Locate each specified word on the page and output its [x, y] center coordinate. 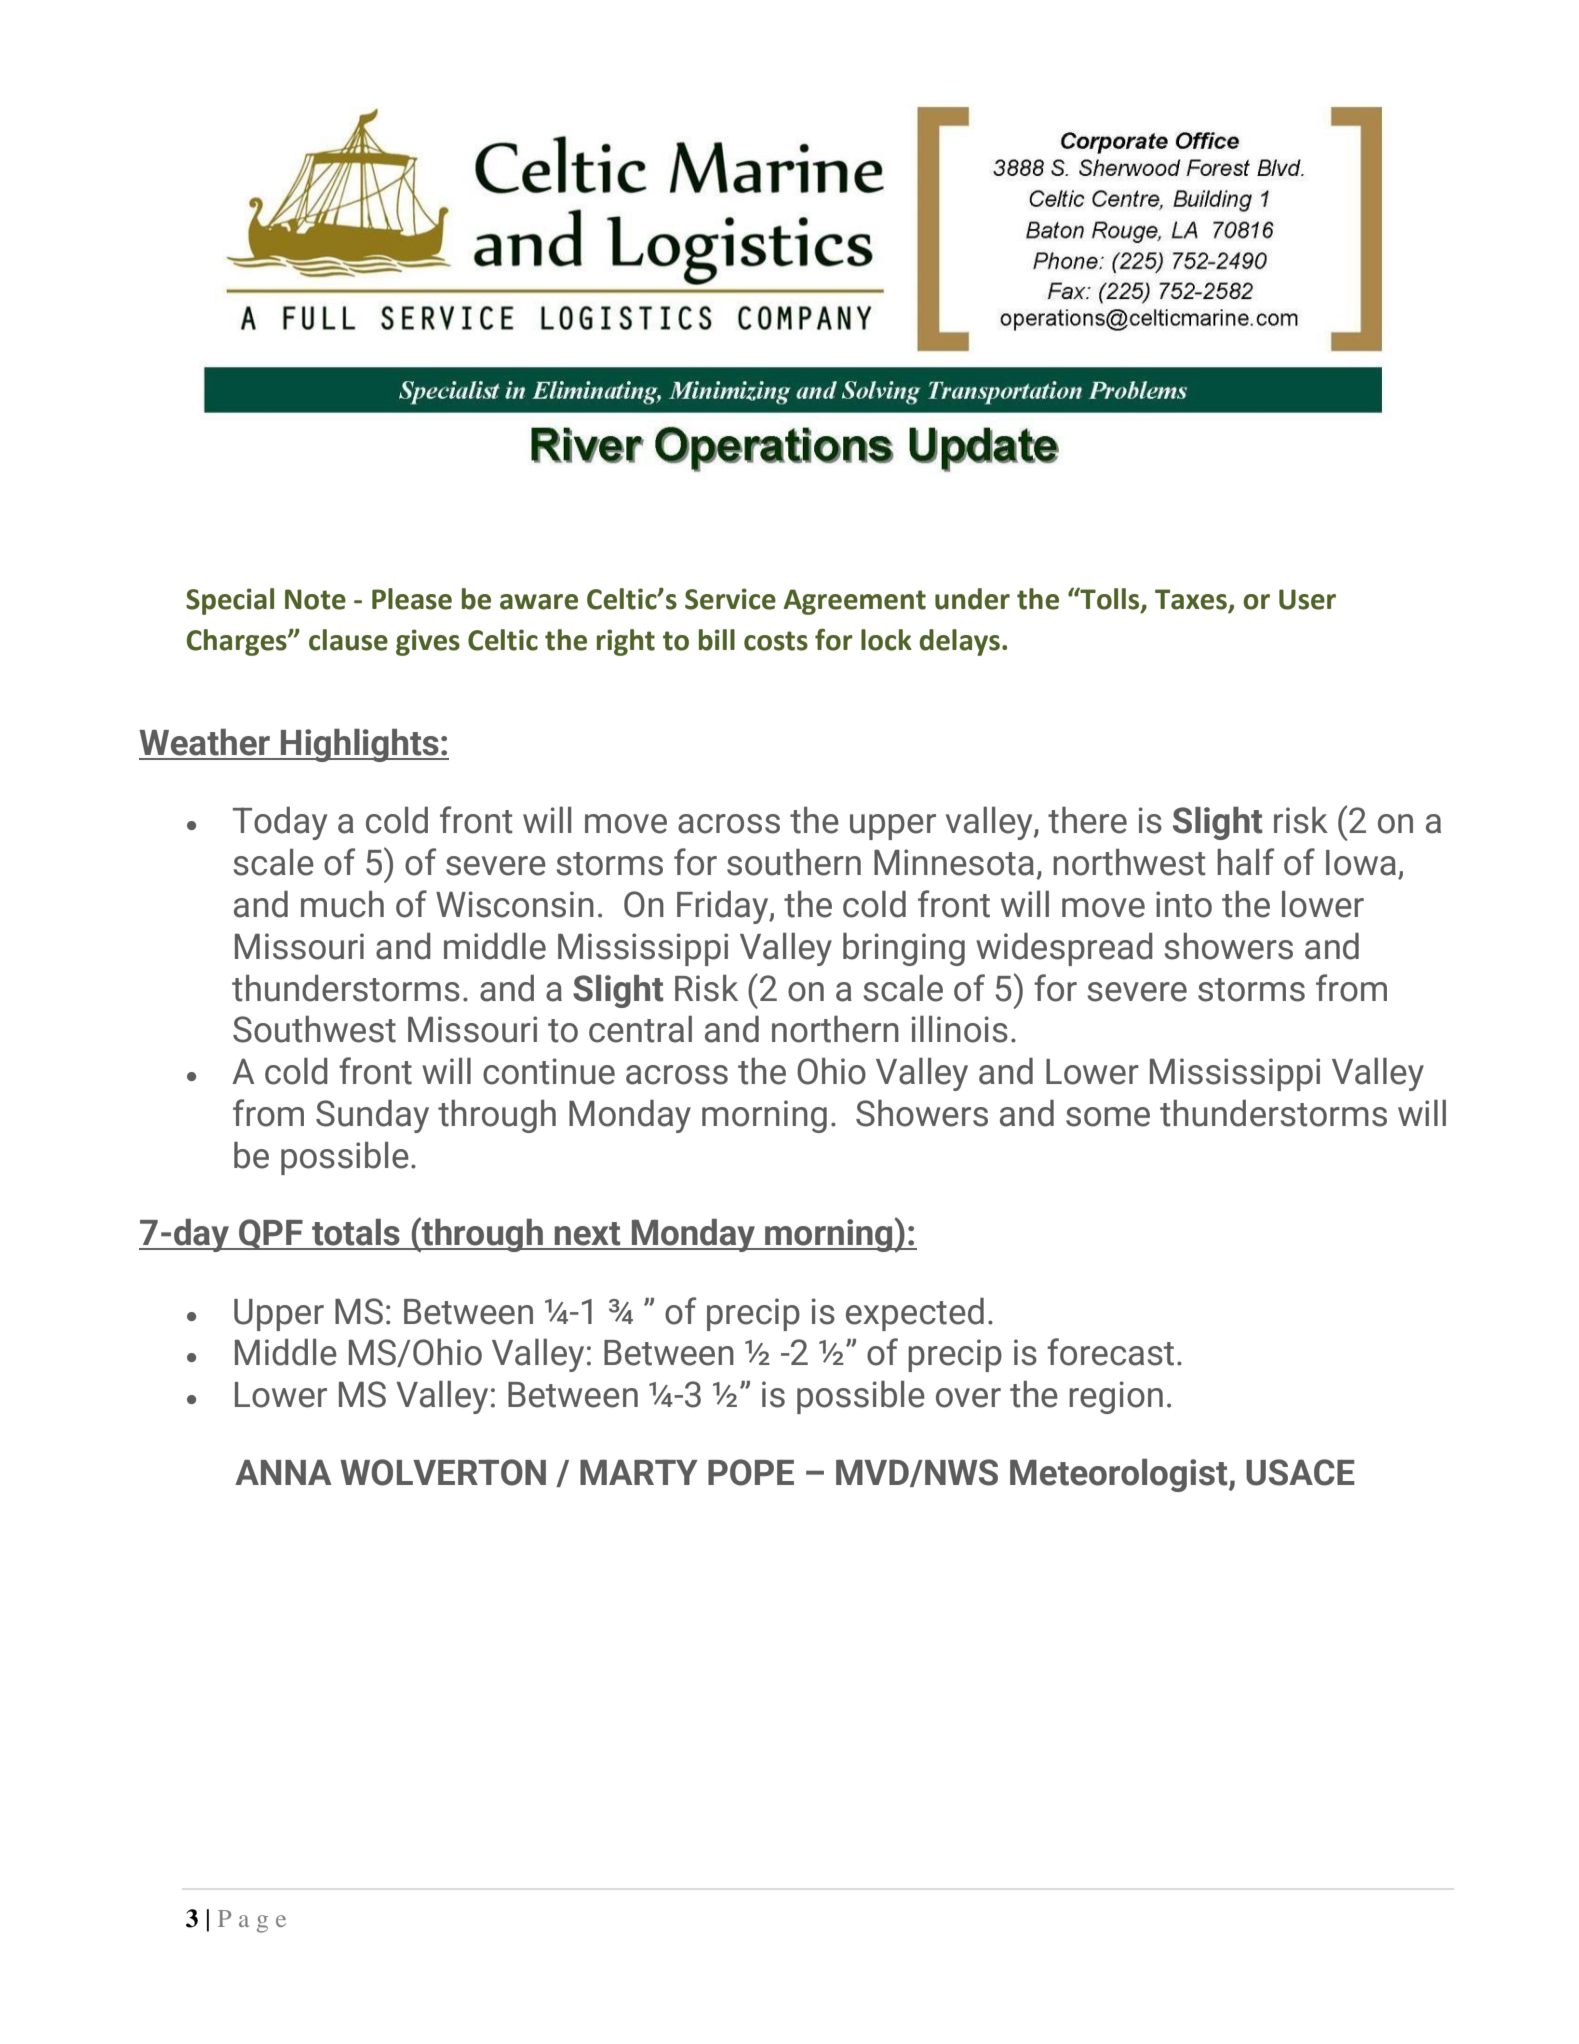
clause [348, 640]
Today [280, 823]
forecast [1110, 1352]
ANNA [283, 1472]
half [1245, 862]
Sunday [372, 1116]
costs [776, 641]
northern [835, 1029]
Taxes [1192, 600]
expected [915, 1314]
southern [794, 862]
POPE [751, 1472]
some [1108, 1117]
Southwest [314, 1029]
